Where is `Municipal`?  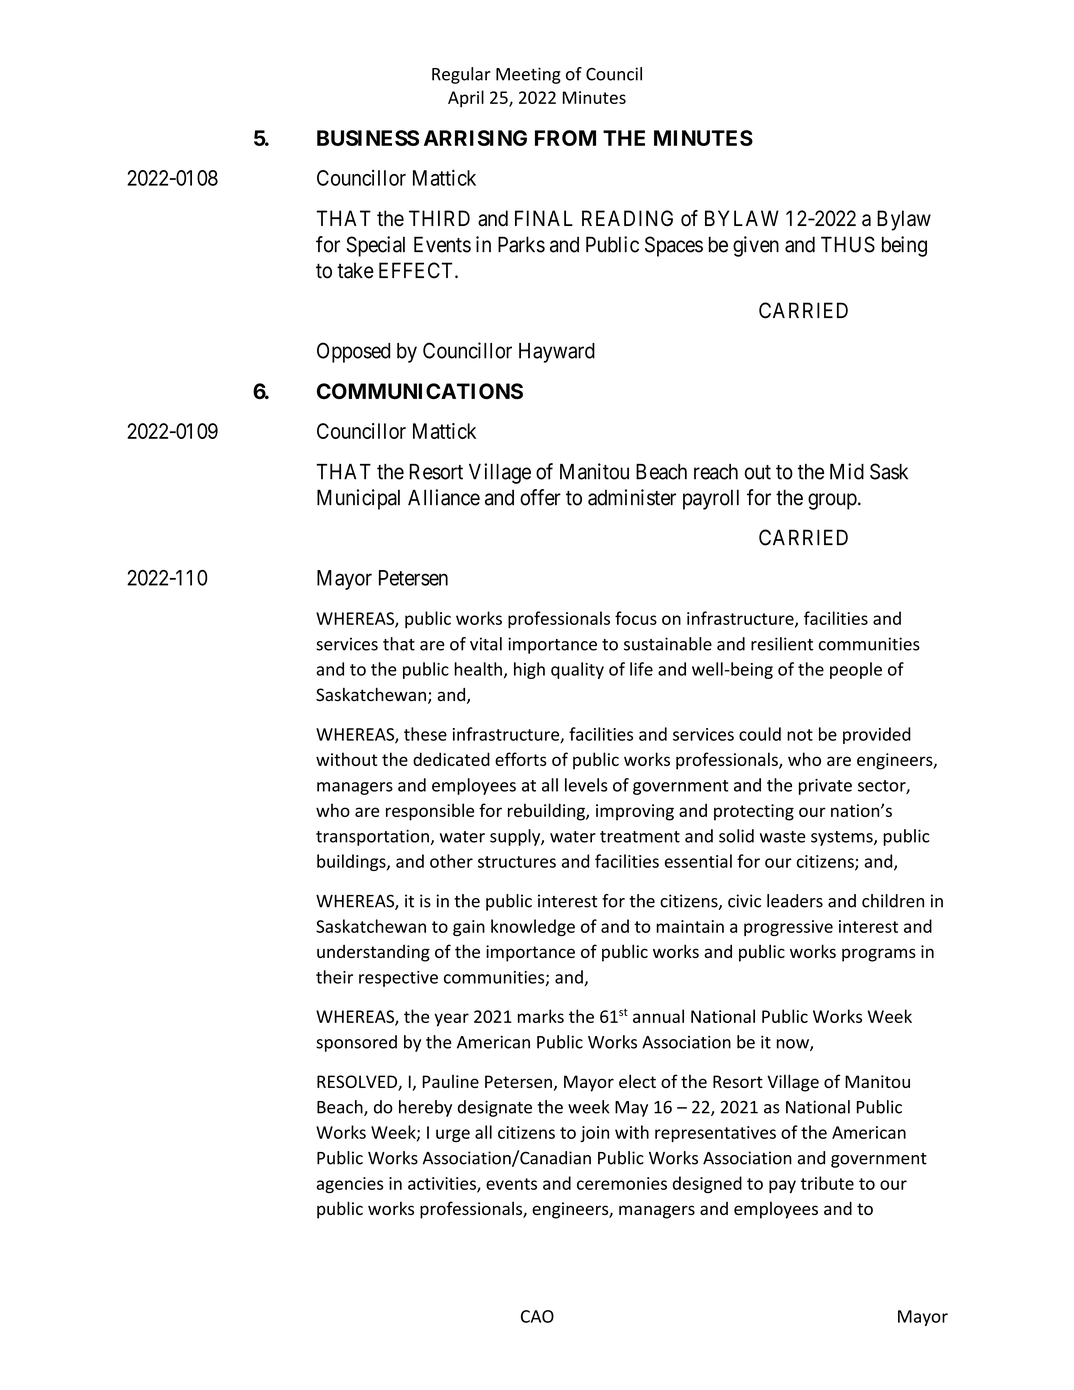
Municipal is located at coordinates (358, 499).
